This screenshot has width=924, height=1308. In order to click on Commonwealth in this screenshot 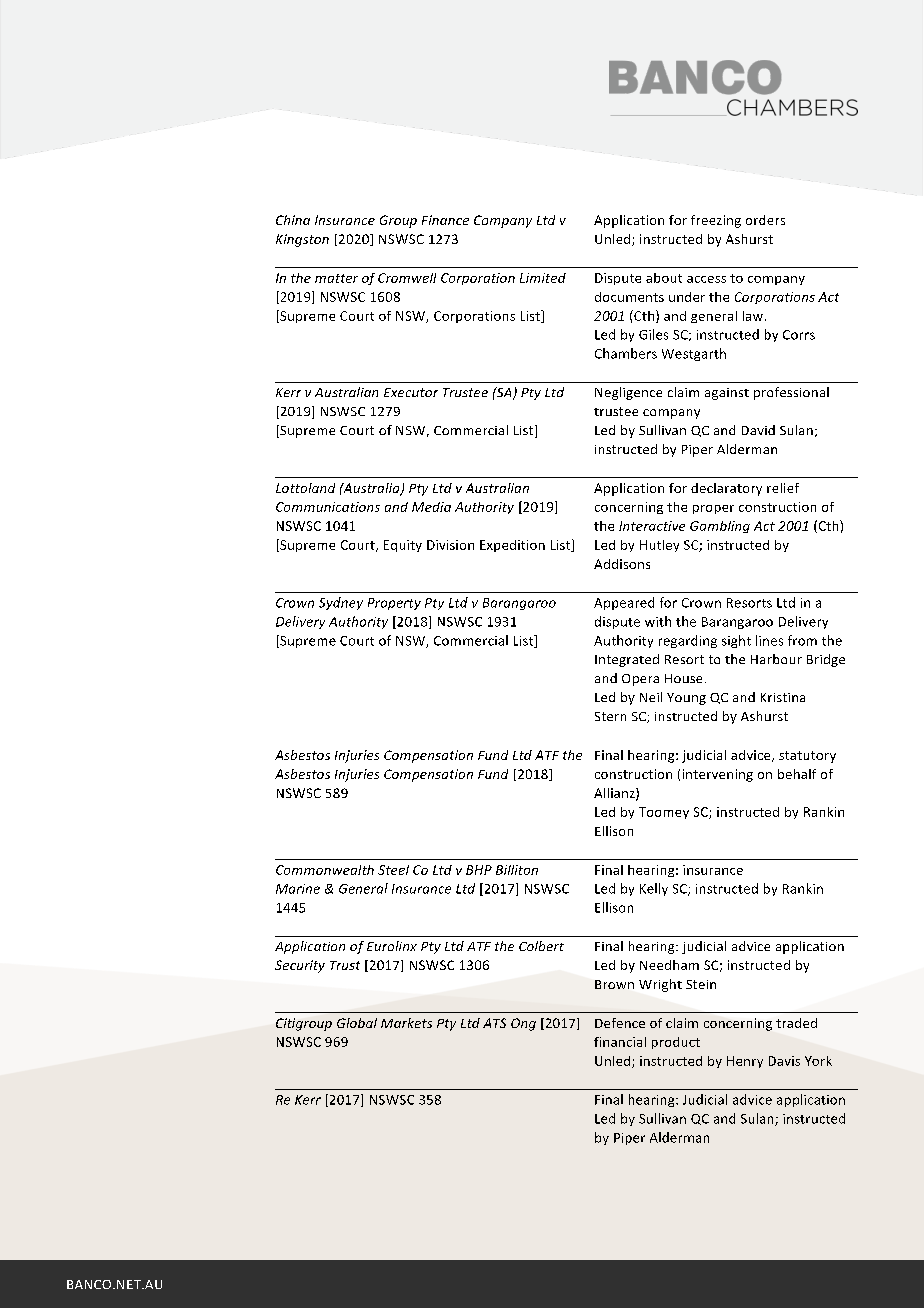, I will do `click(325, 870)`.
